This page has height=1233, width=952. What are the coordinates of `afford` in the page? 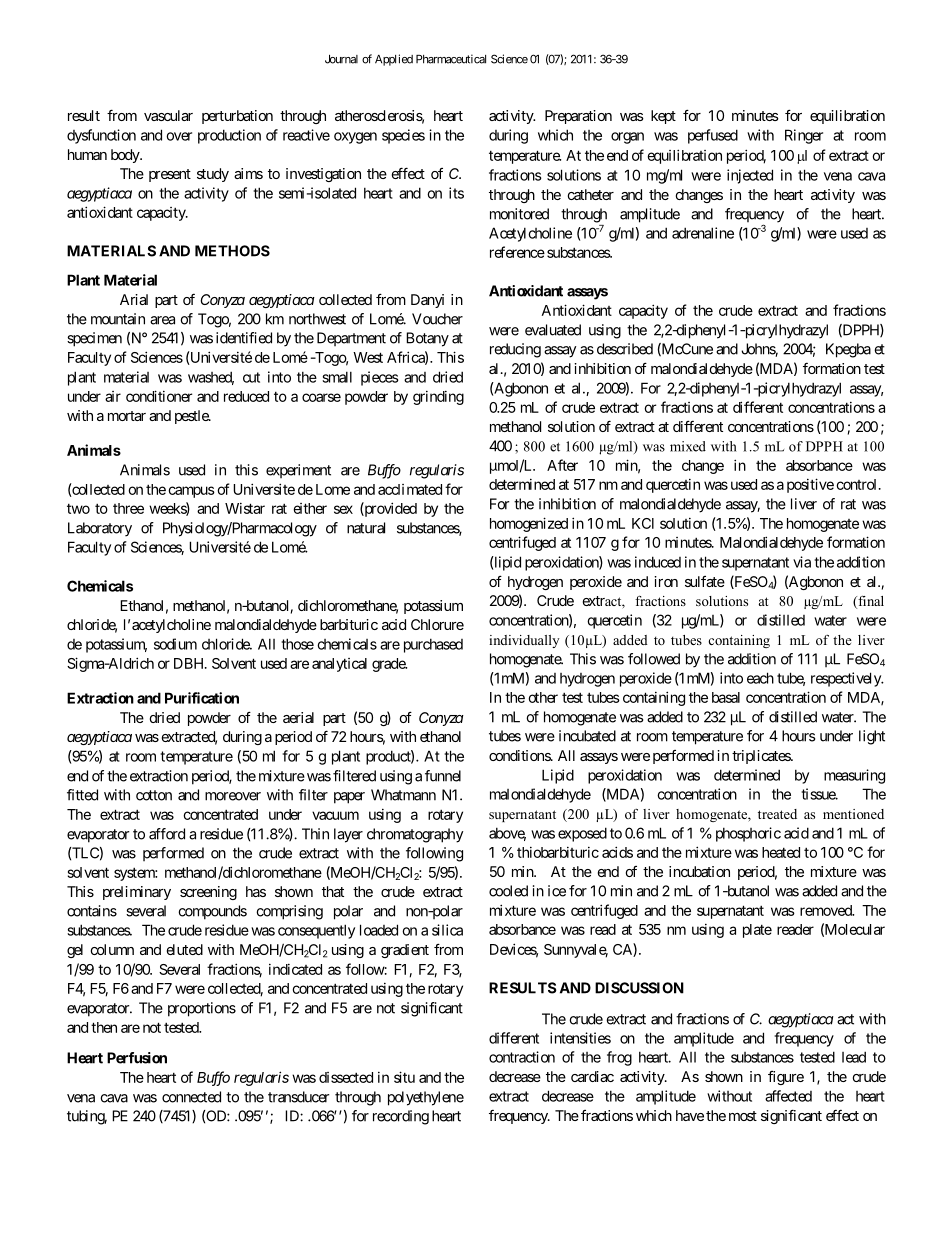 It's located at (167, 834).
